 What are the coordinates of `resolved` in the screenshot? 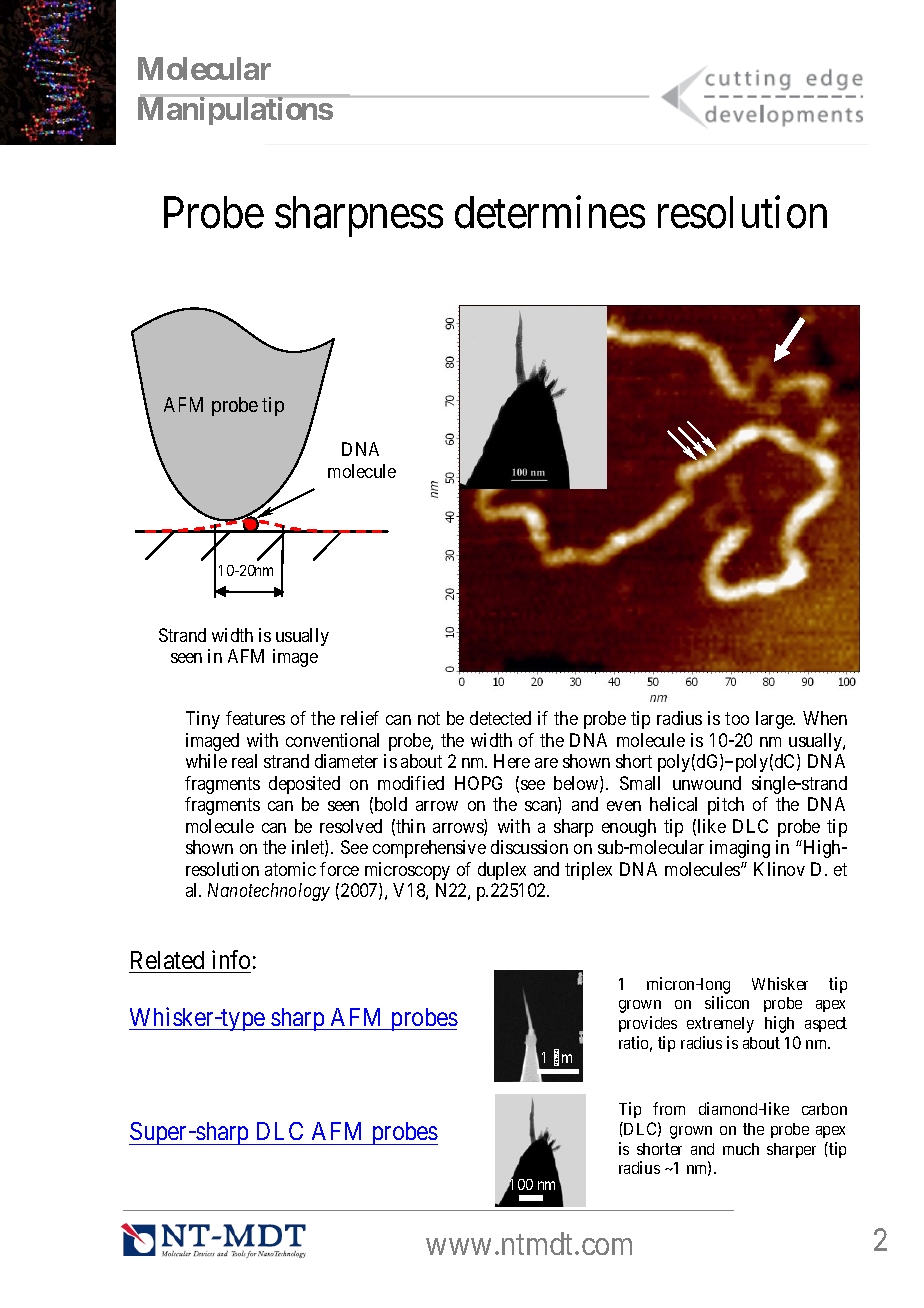 It's located at (351, 826).
